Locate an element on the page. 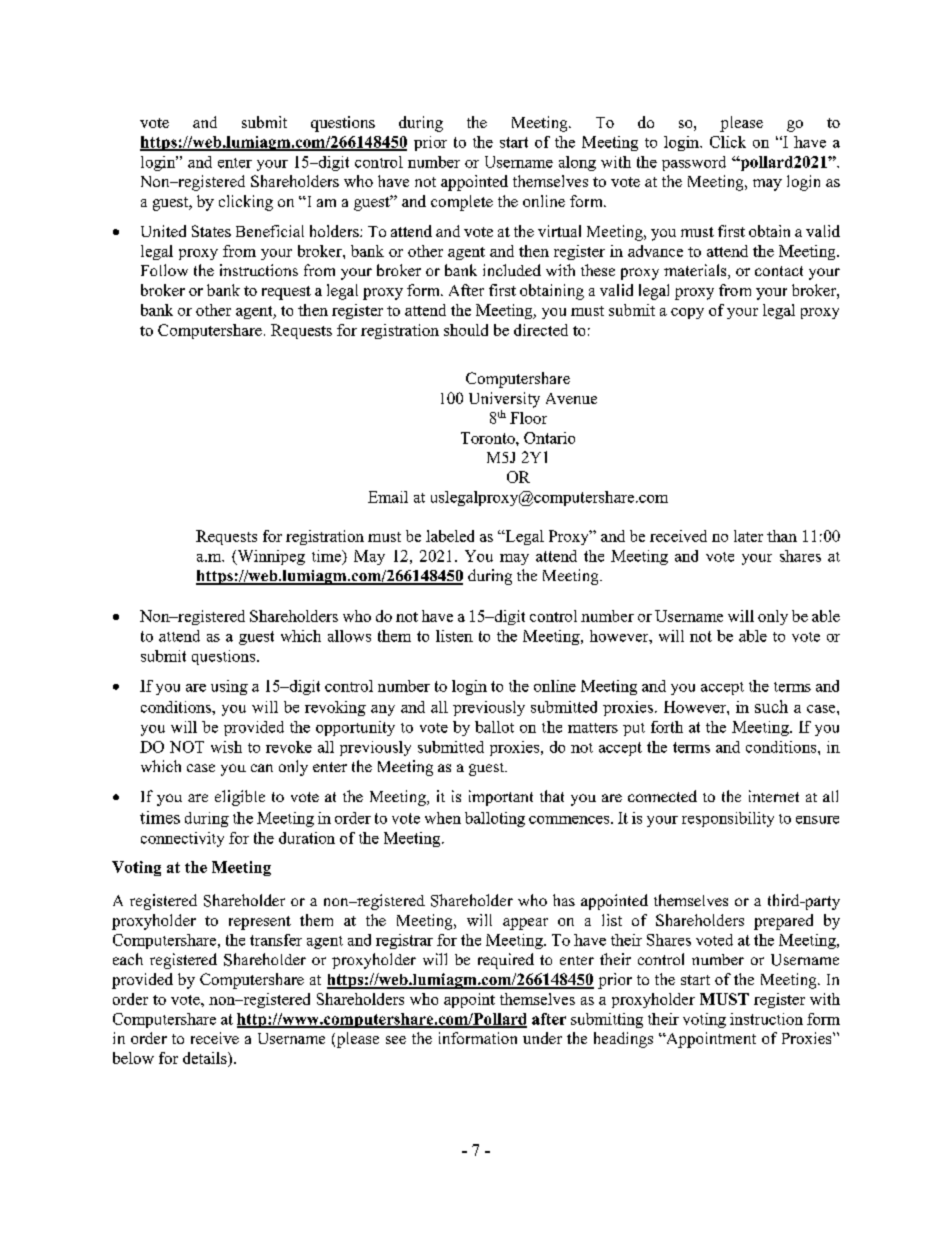  such is located at coordinates (771, 706).
